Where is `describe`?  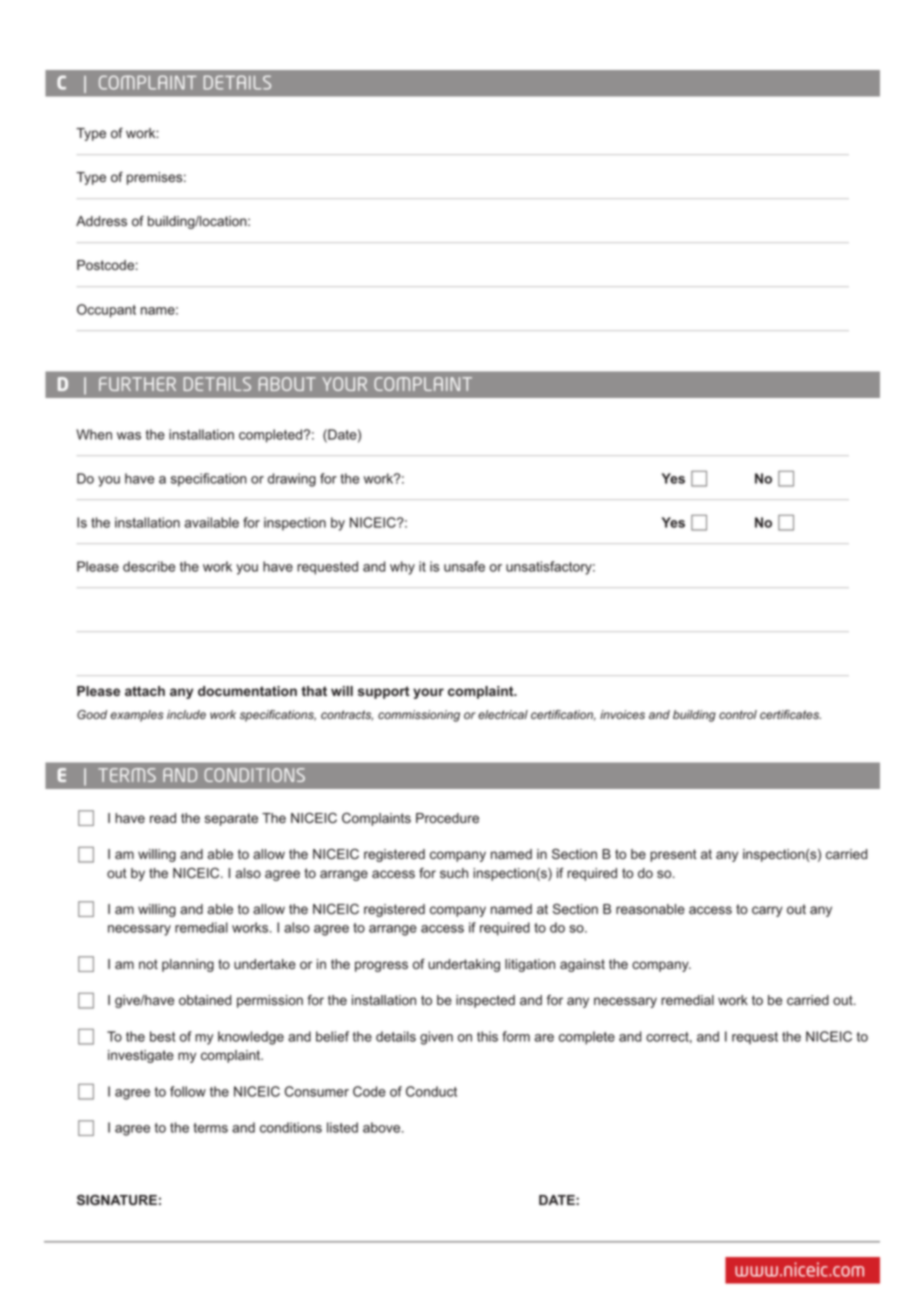
describe is located at coordinates (149, 566).
